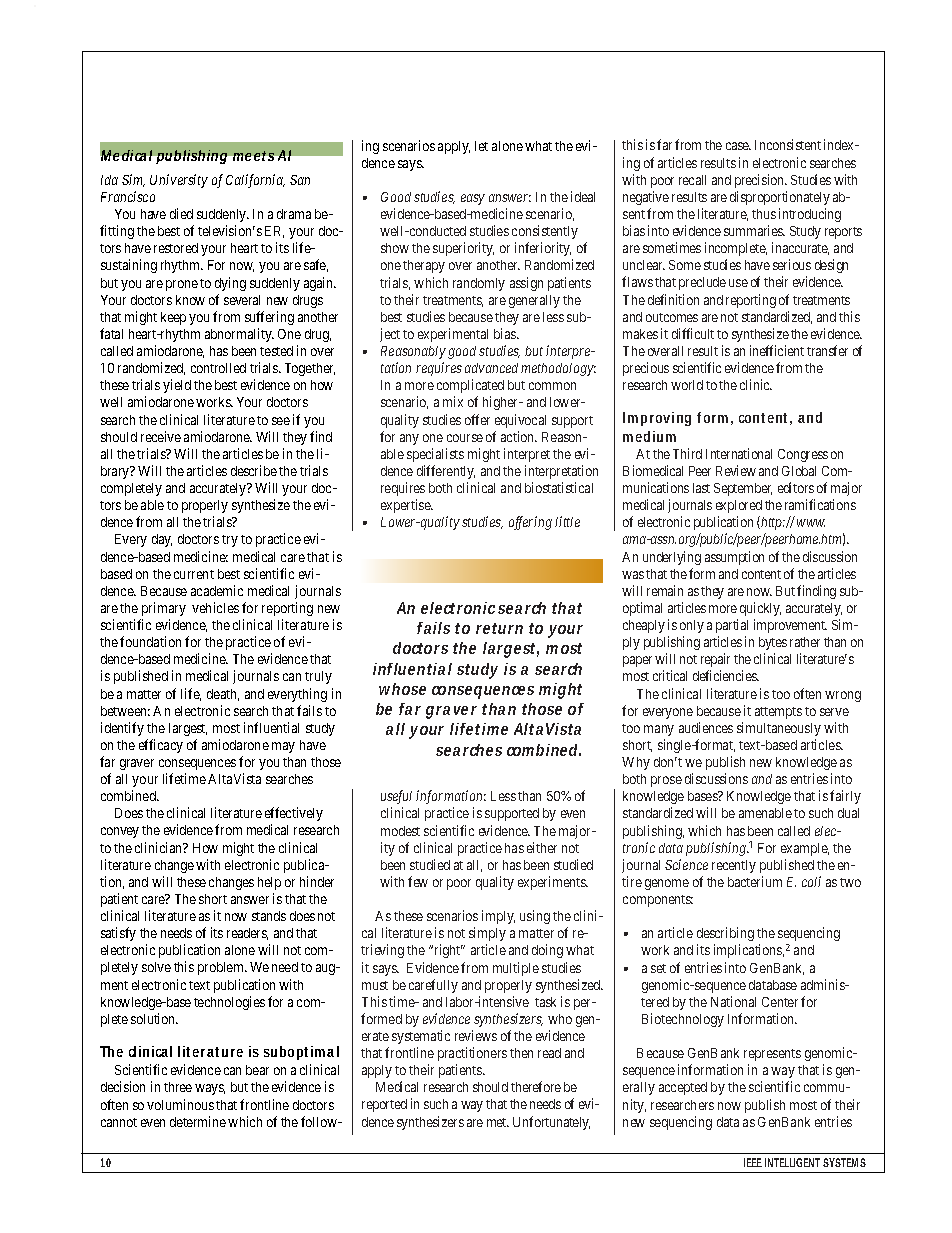 This screenshot has height=1233, width=952. I want to click on determine, so click(198, 1121).
